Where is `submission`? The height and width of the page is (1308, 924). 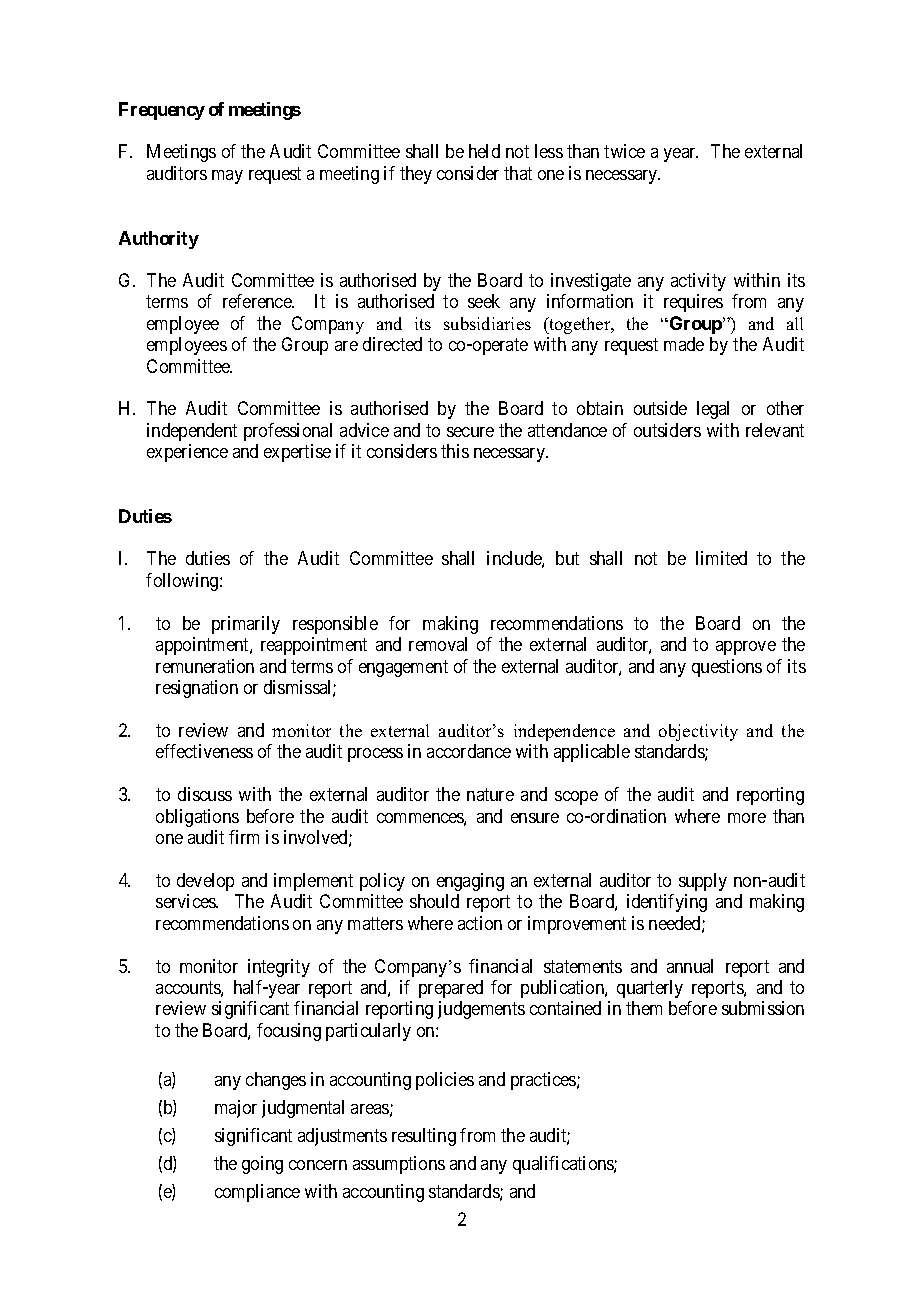
submission is located at coordinates (763, 1008).
